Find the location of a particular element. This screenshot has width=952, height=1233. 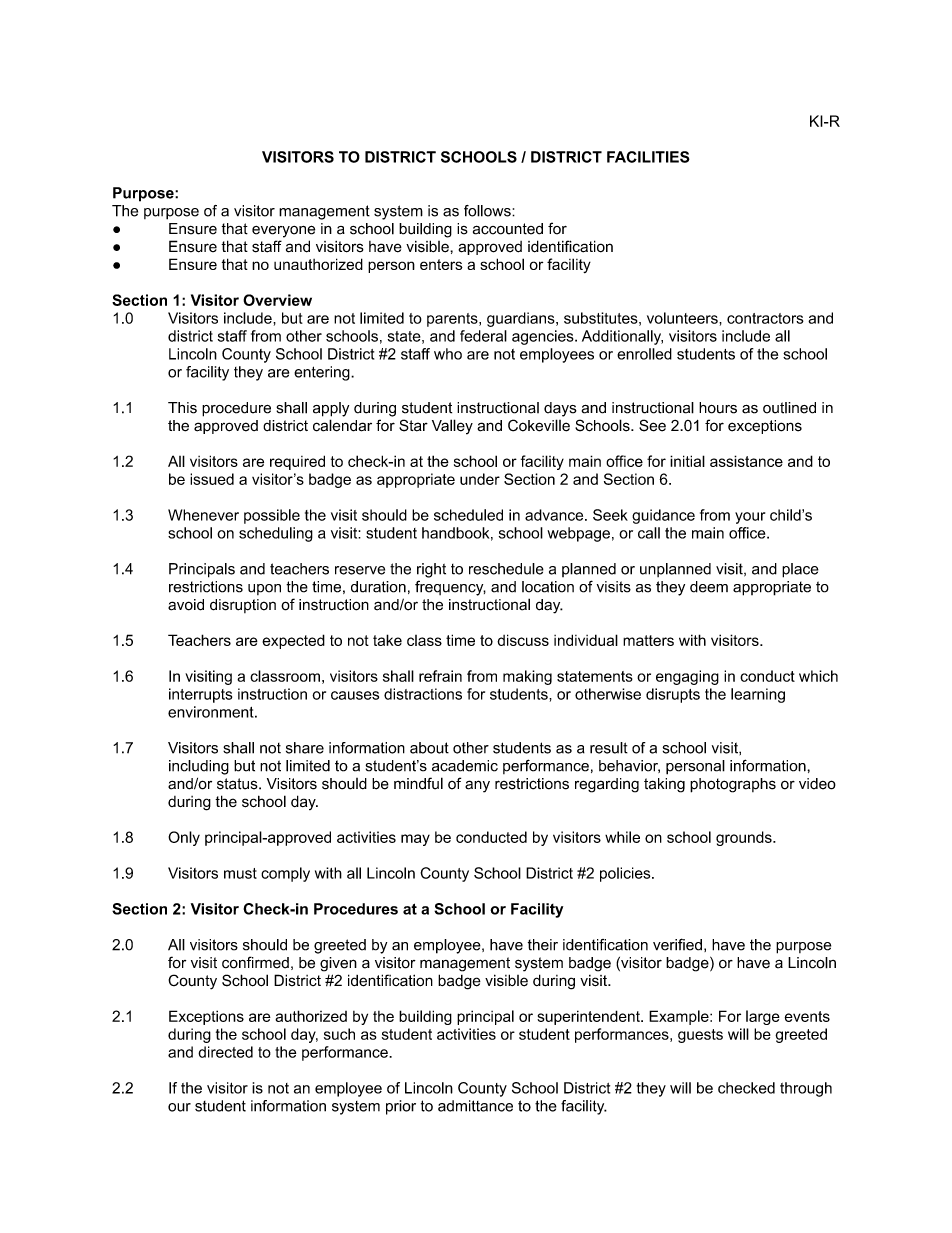

directed is located at coordinates (225, 1052).
